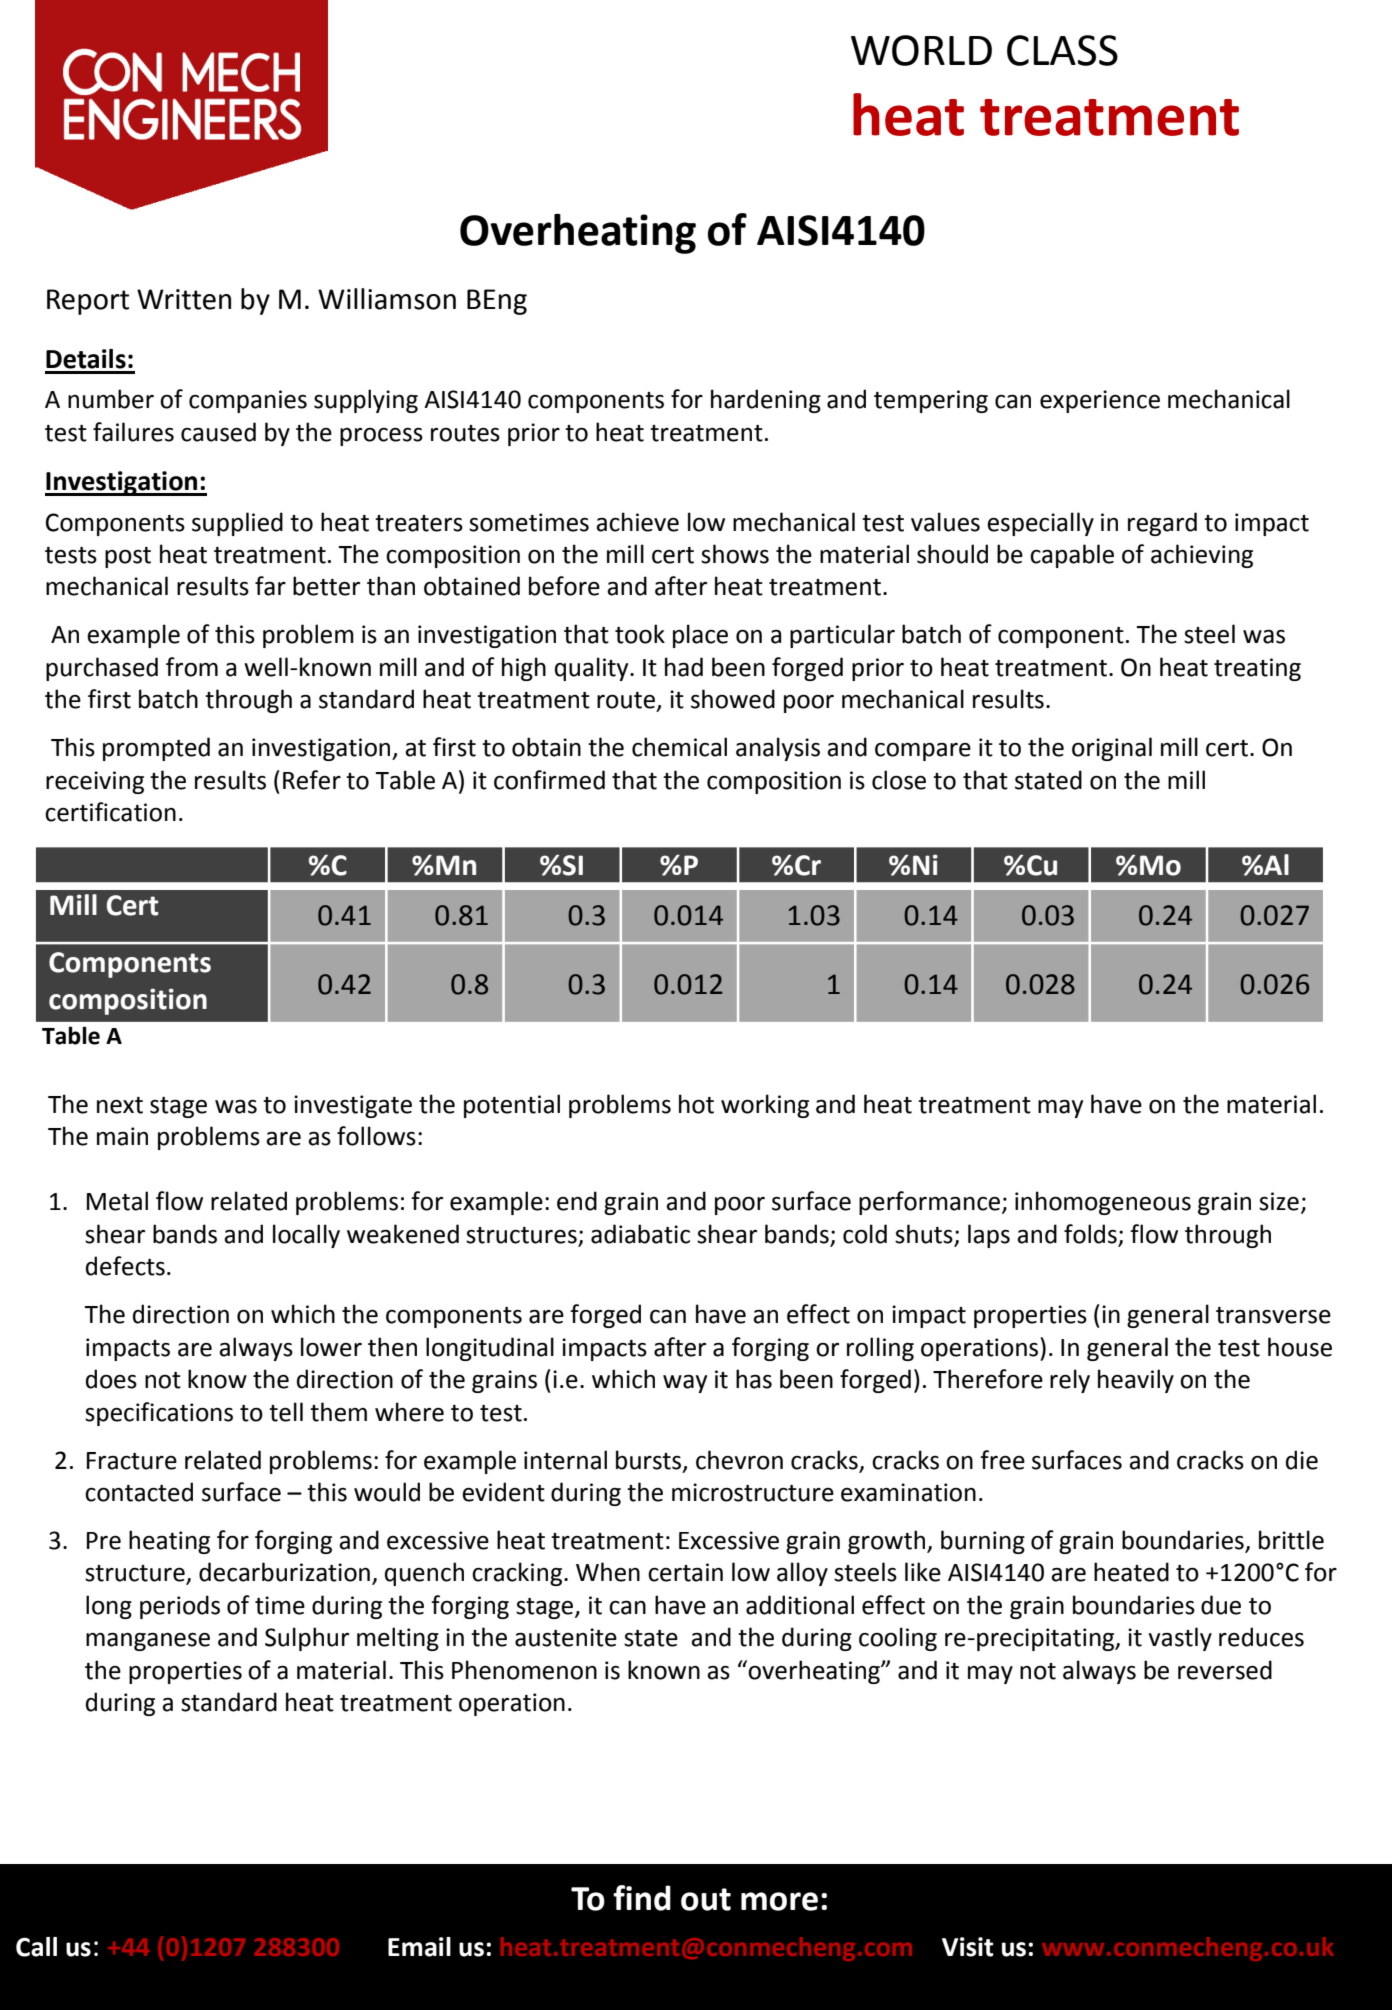 The width and height of the image is (1392, 2010). I want to click on WORLD, so click(921, 50).
